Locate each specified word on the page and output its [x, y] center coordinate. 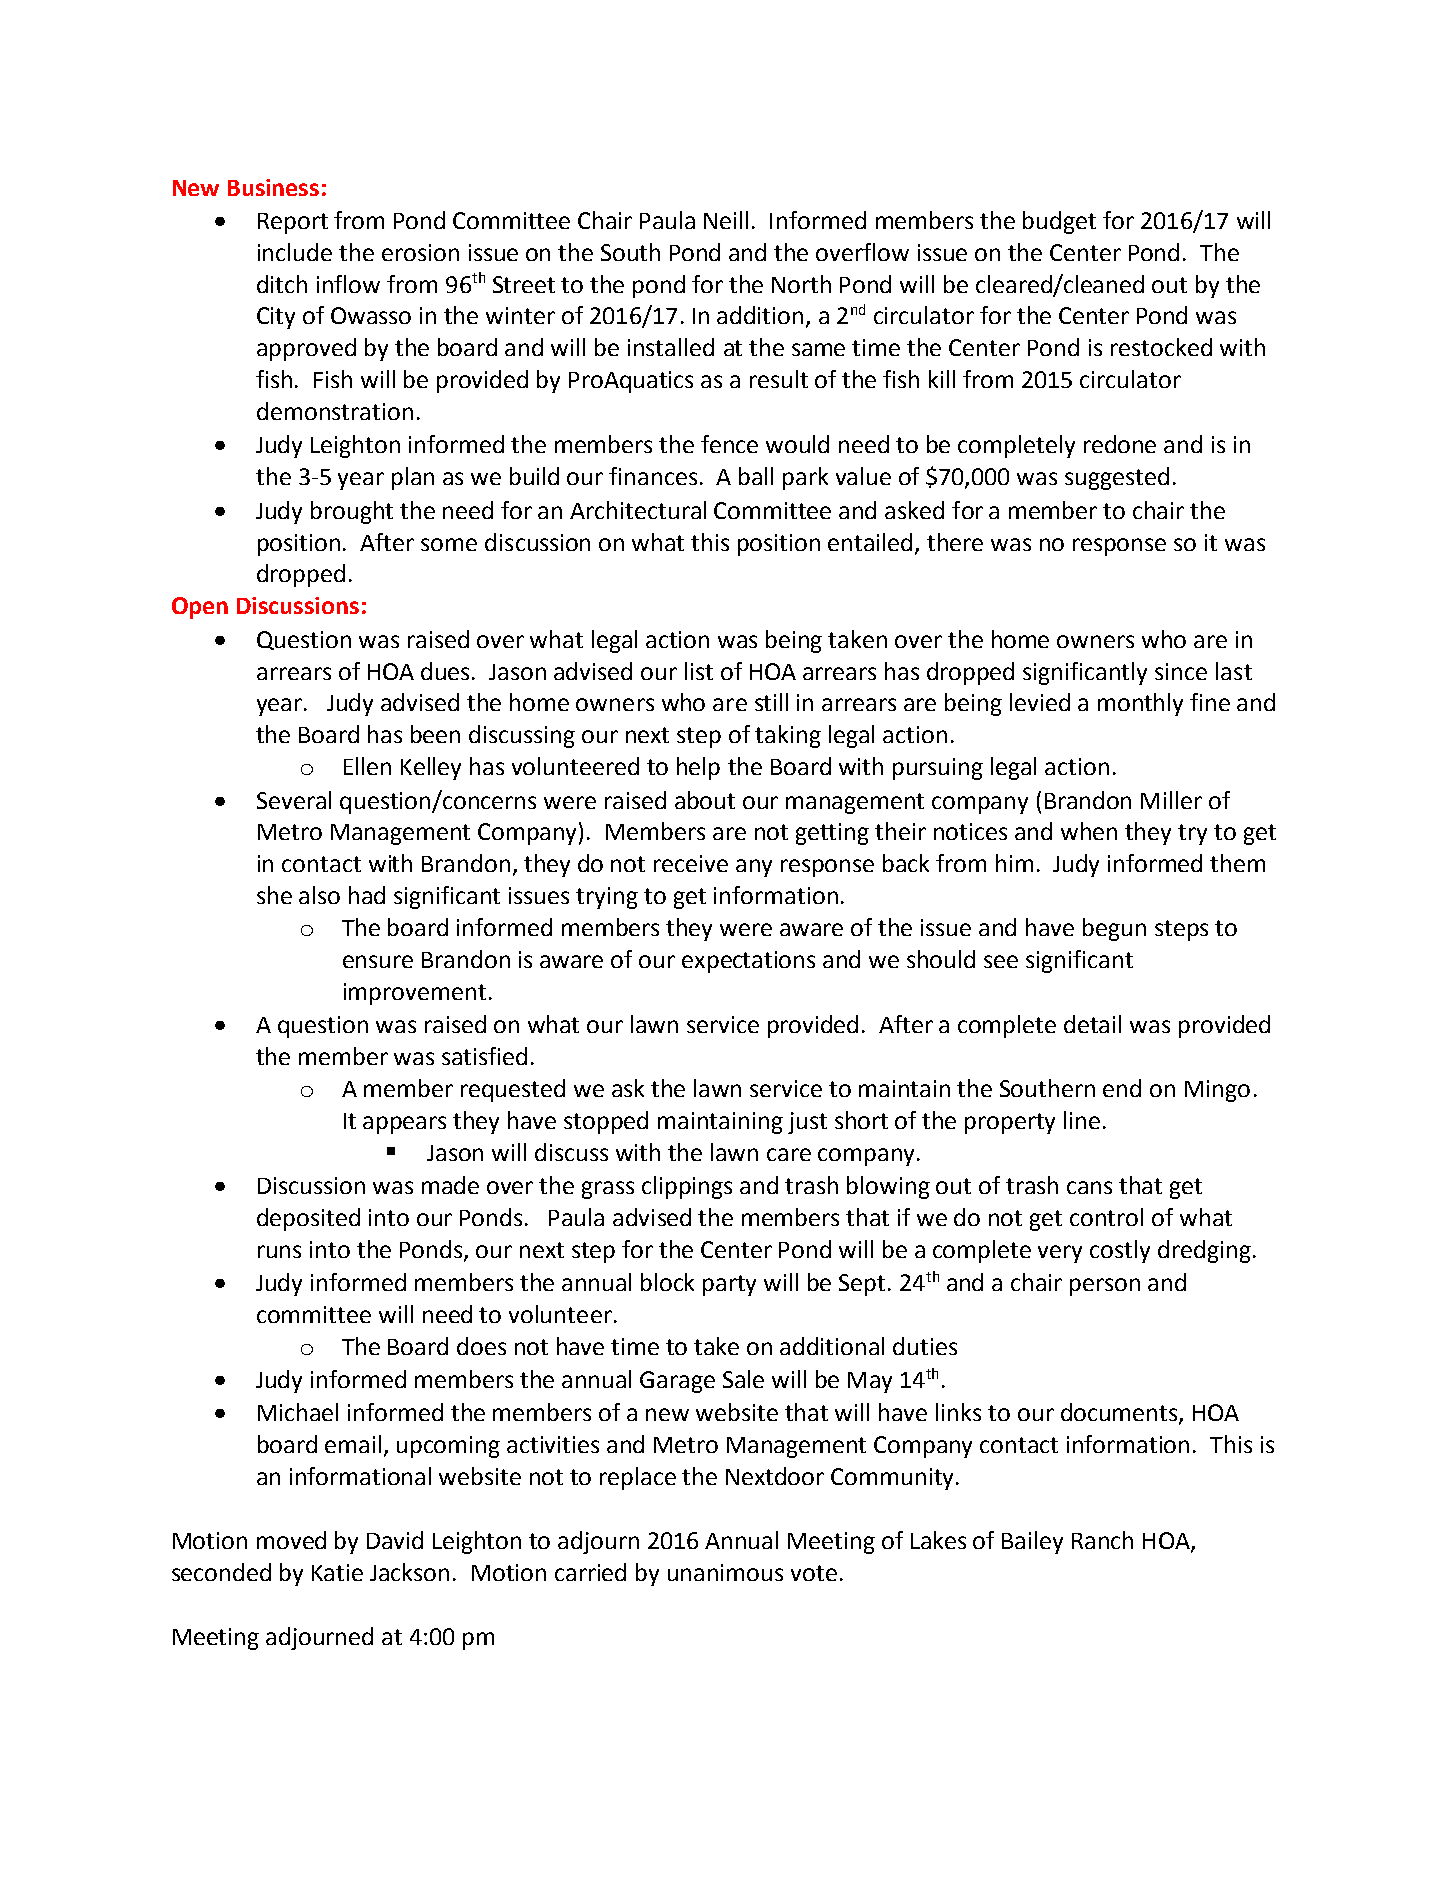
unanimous [725, 1572]
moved [291, 1540]
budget [1059, 222]
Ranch [1102, 1540]
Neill [726, 220]
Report [293, 223]
